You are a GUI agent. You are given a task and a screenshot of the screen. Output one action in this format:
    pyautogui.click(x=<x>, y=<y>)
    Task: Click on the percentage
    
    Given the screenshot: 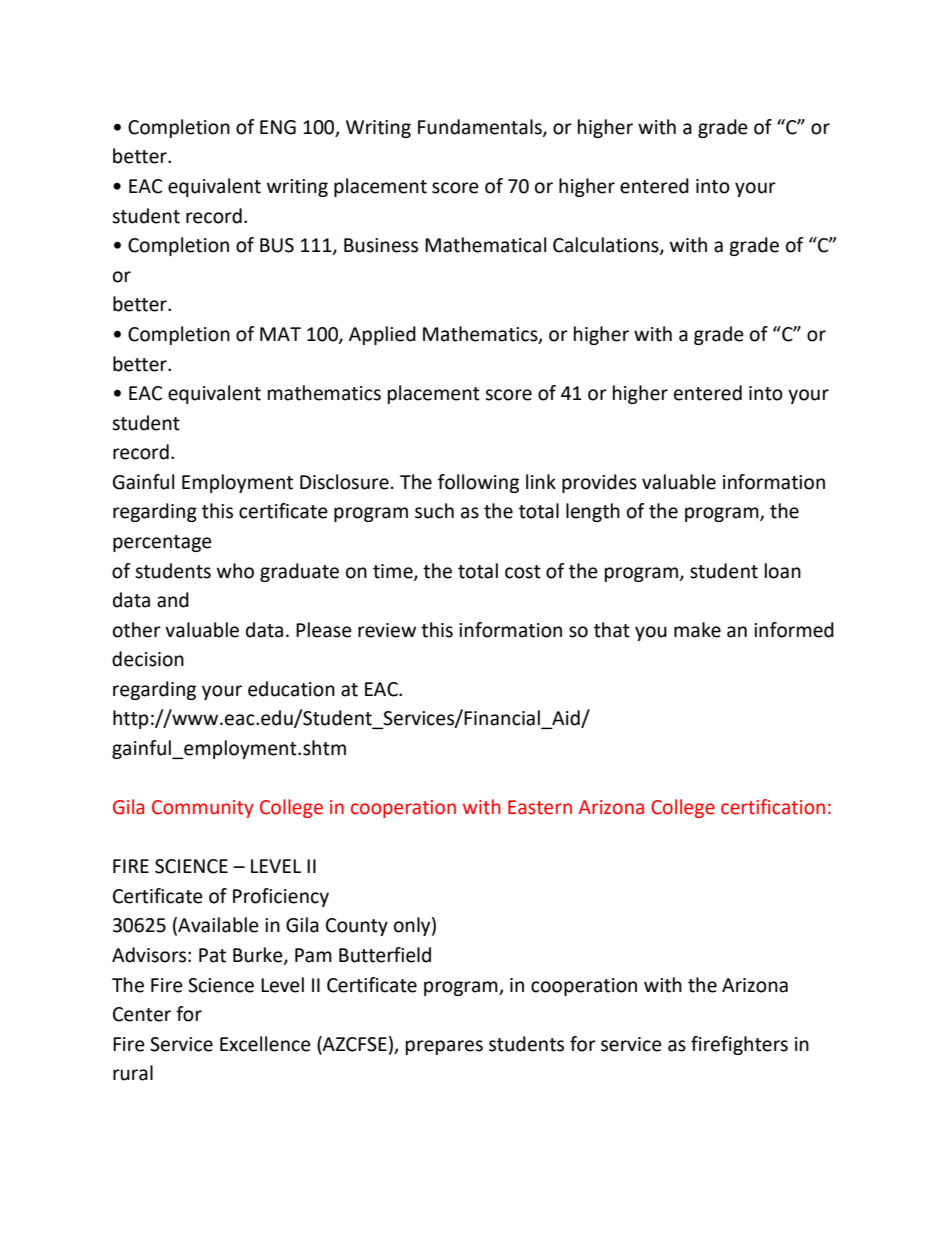 What is the action you would take?
    pyautogui.click(x=162, y=543)
